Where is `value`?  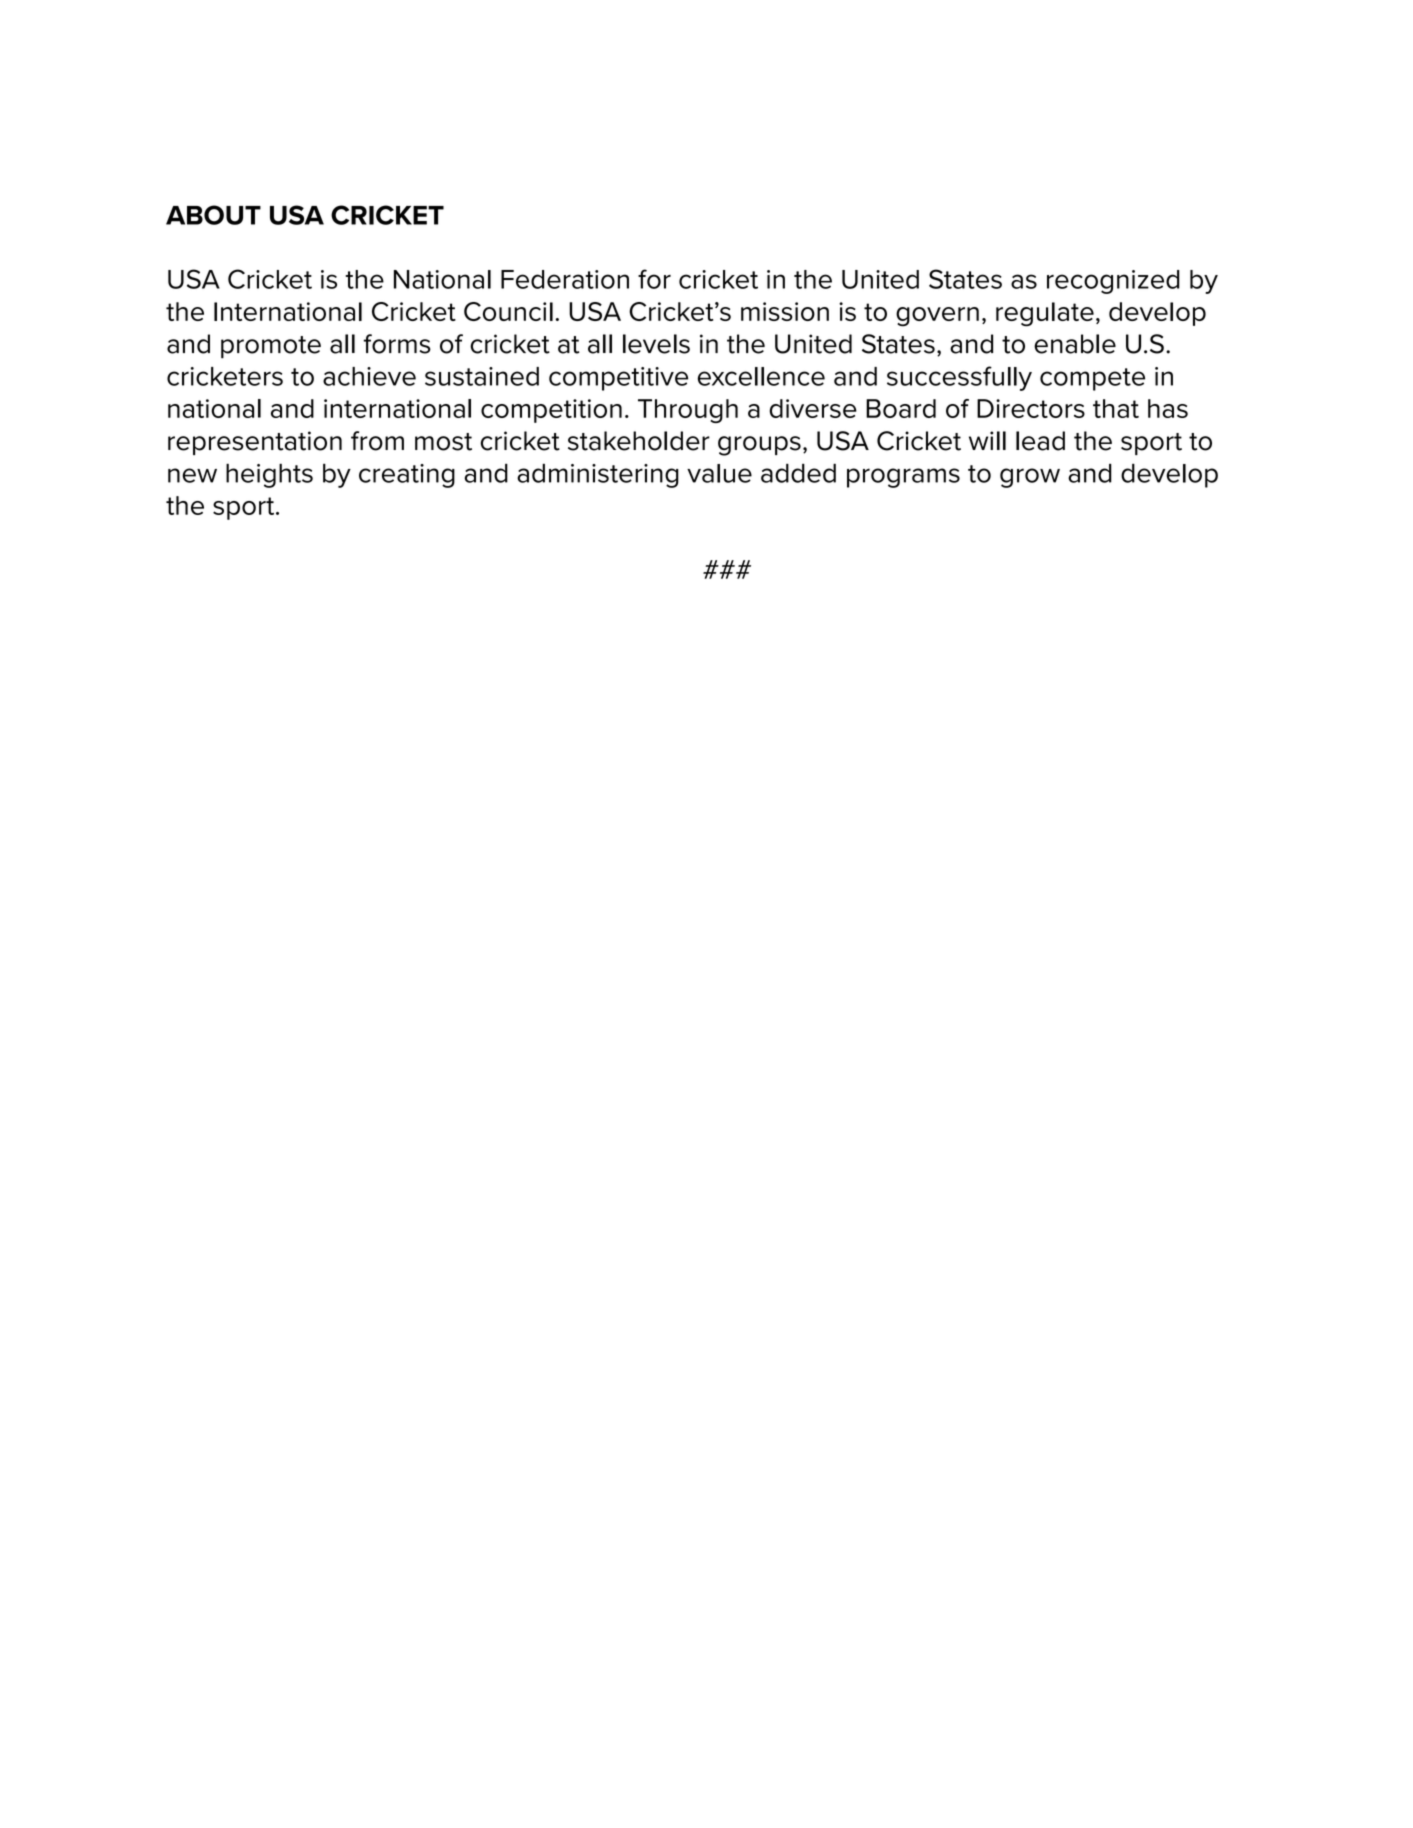 value is located at coordinates (719, 473).
